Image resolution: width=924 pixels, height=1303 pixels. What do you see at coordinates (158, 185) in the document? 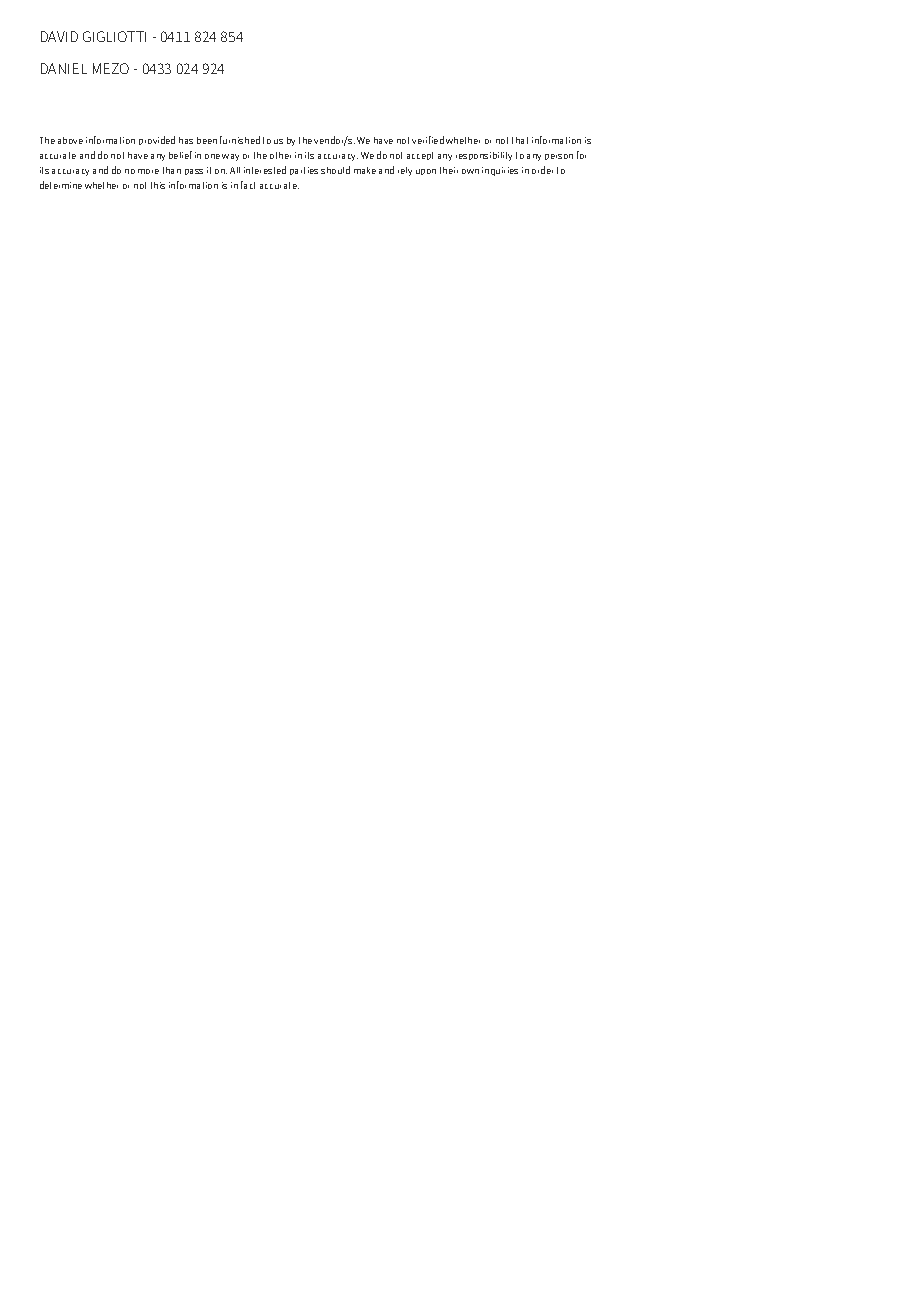
I see `this` at bounding box center [158, 185].
